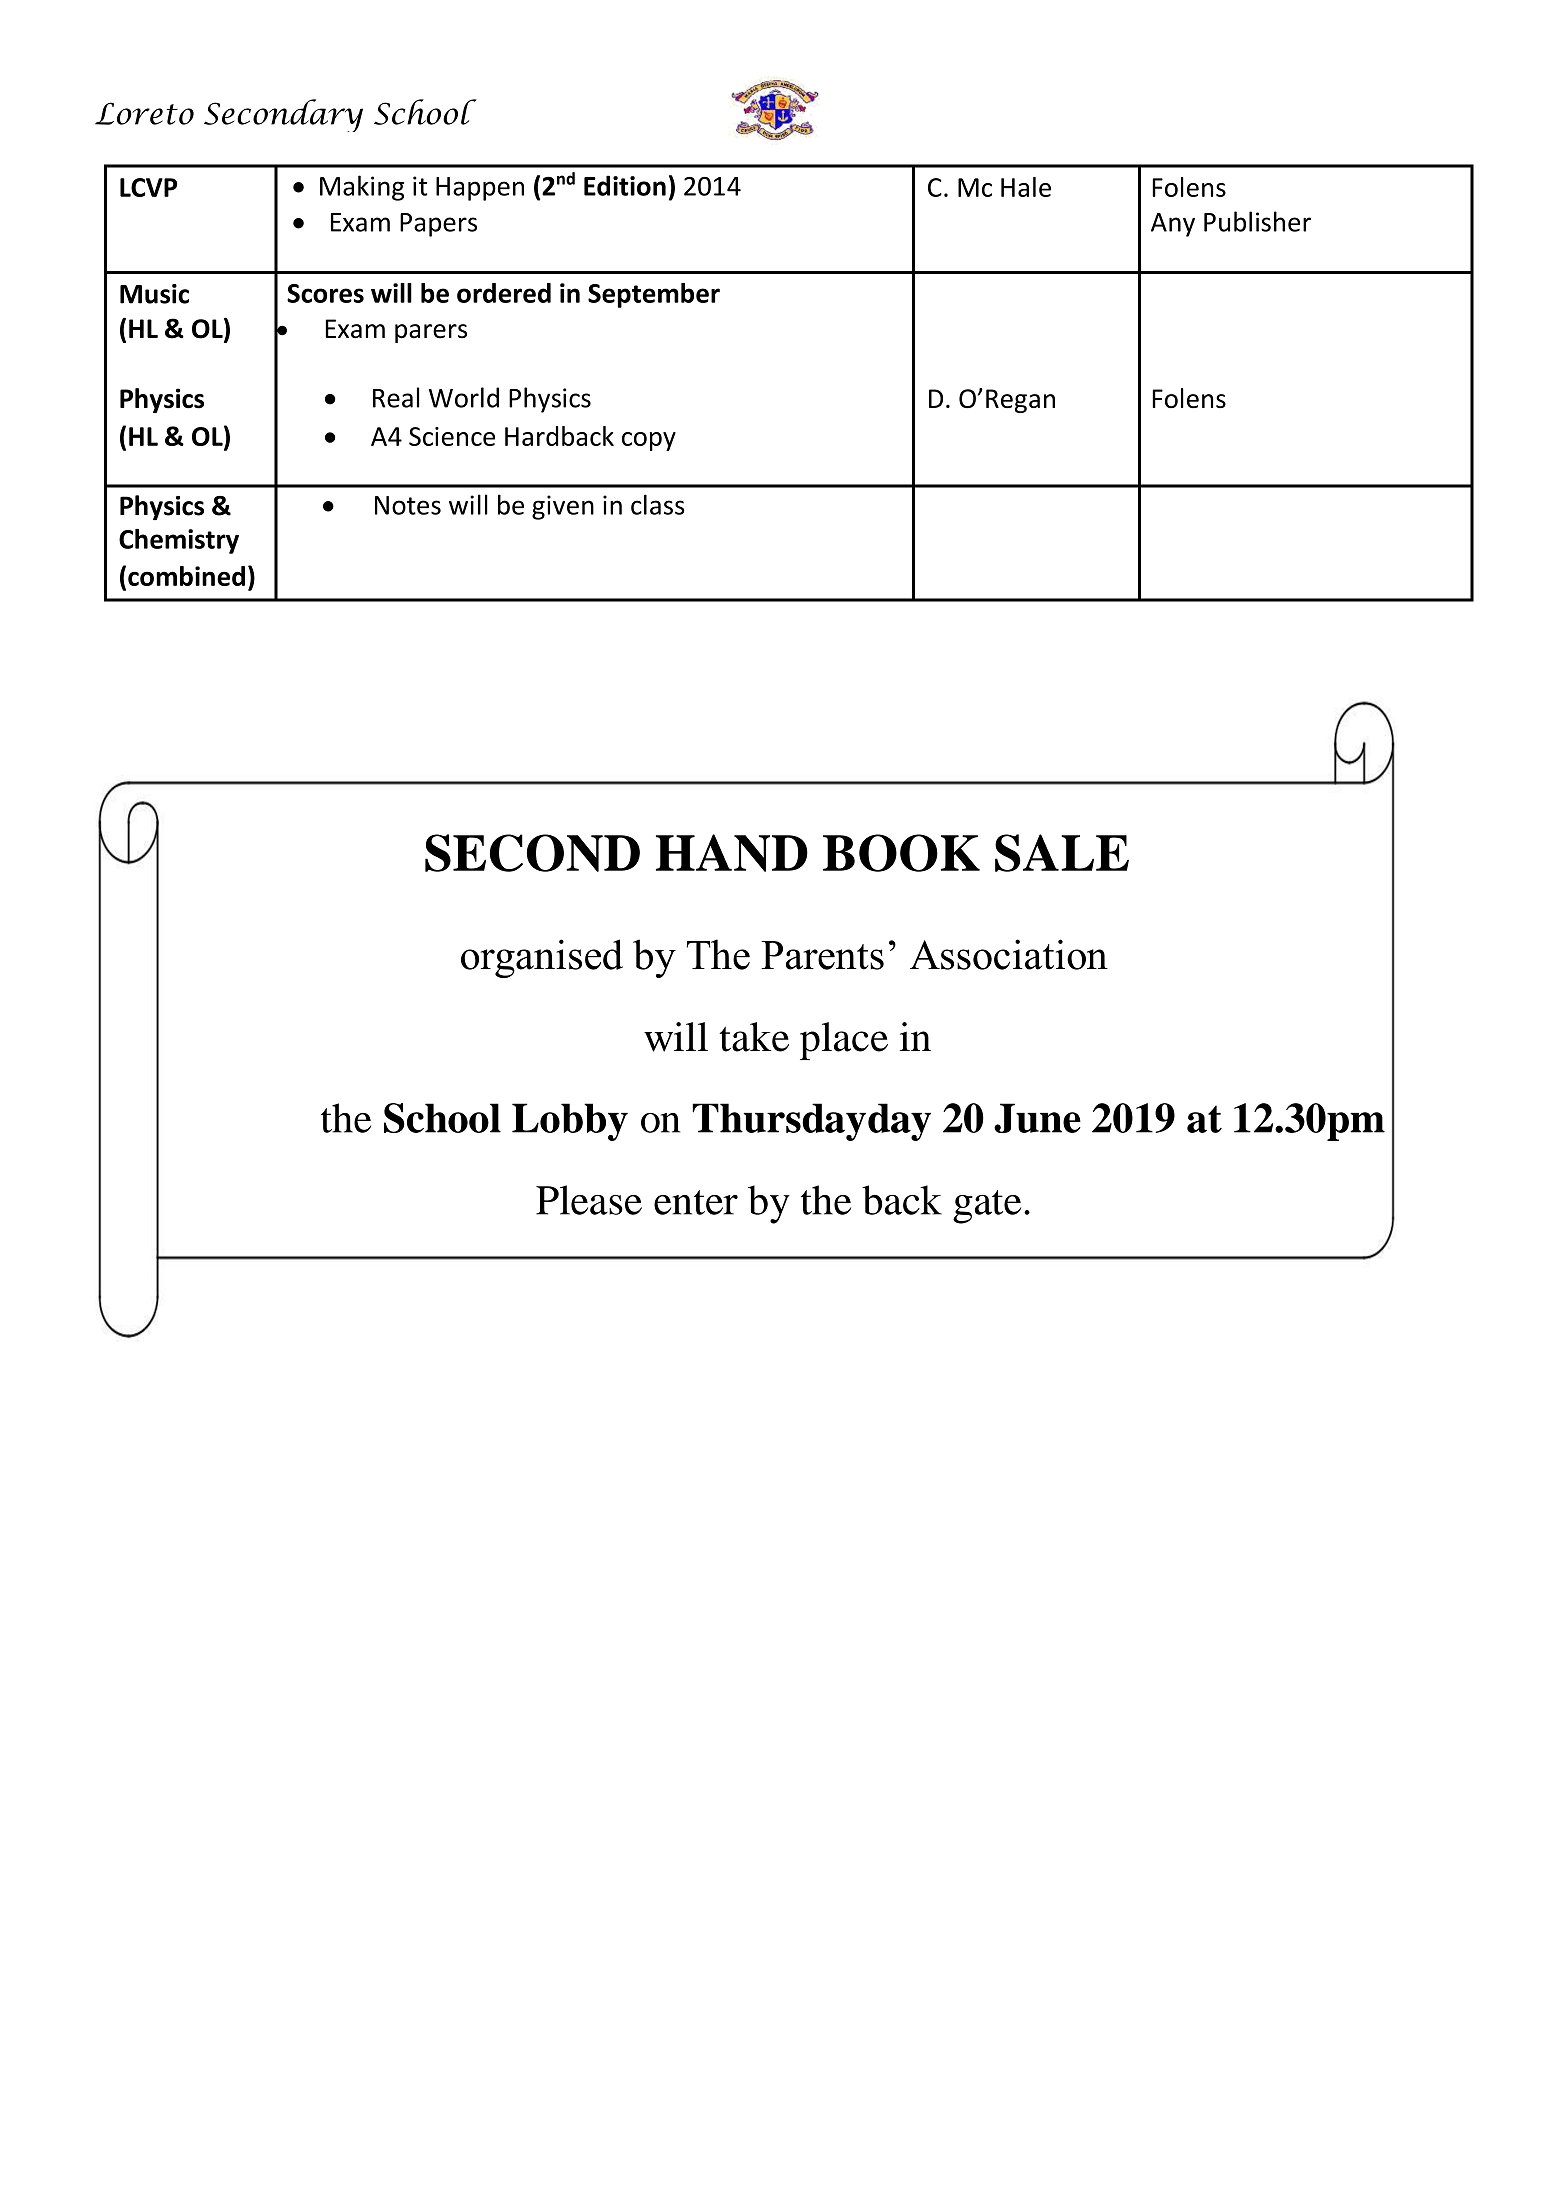 Image resolution: width=1562 pixels, height=2211 pixels. Describe the element at coordinates (362, 188) in the screenshot. I see `Making` at that location.
